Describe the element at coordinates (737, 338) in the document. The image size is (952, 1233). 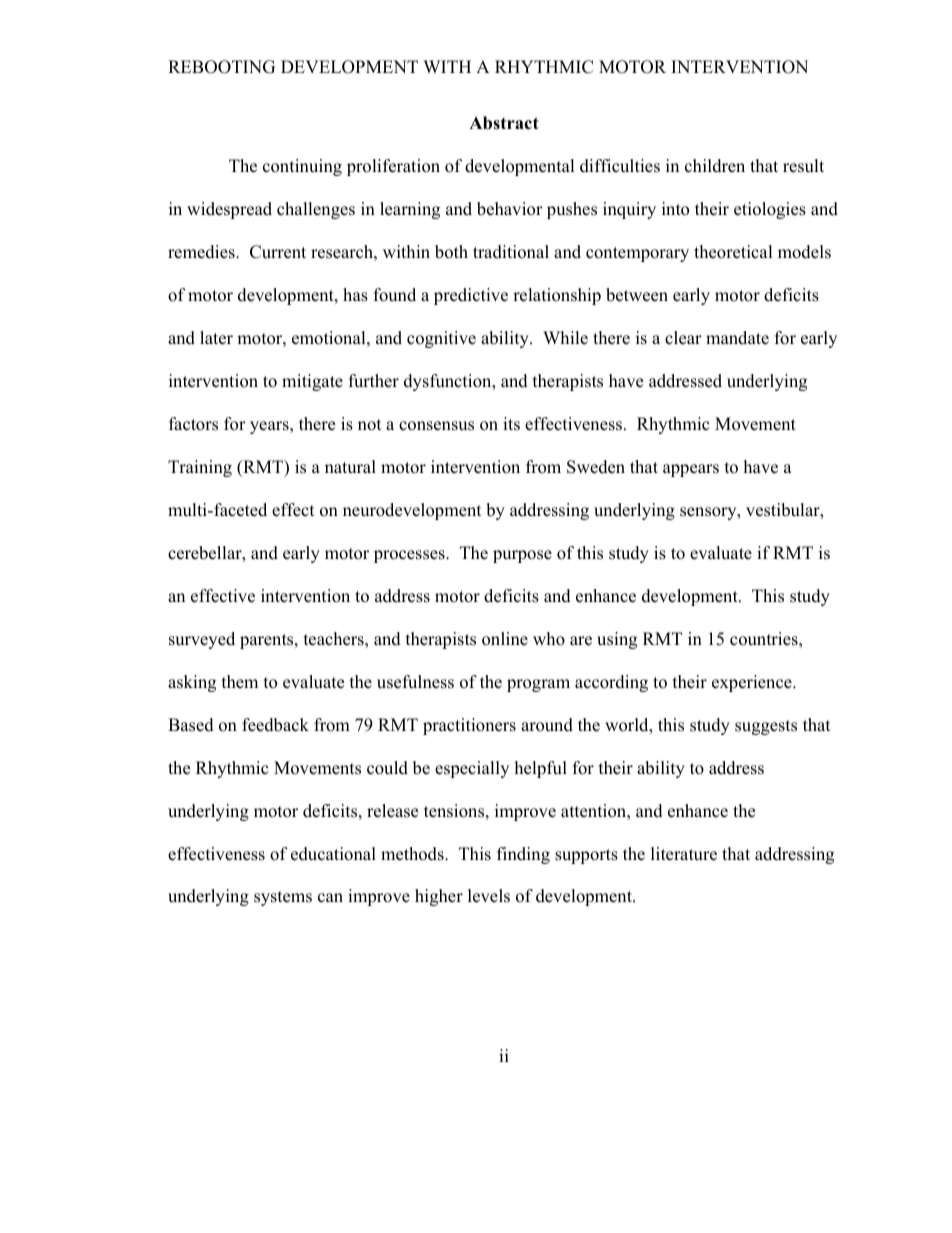
I see `mandate` at that location.
